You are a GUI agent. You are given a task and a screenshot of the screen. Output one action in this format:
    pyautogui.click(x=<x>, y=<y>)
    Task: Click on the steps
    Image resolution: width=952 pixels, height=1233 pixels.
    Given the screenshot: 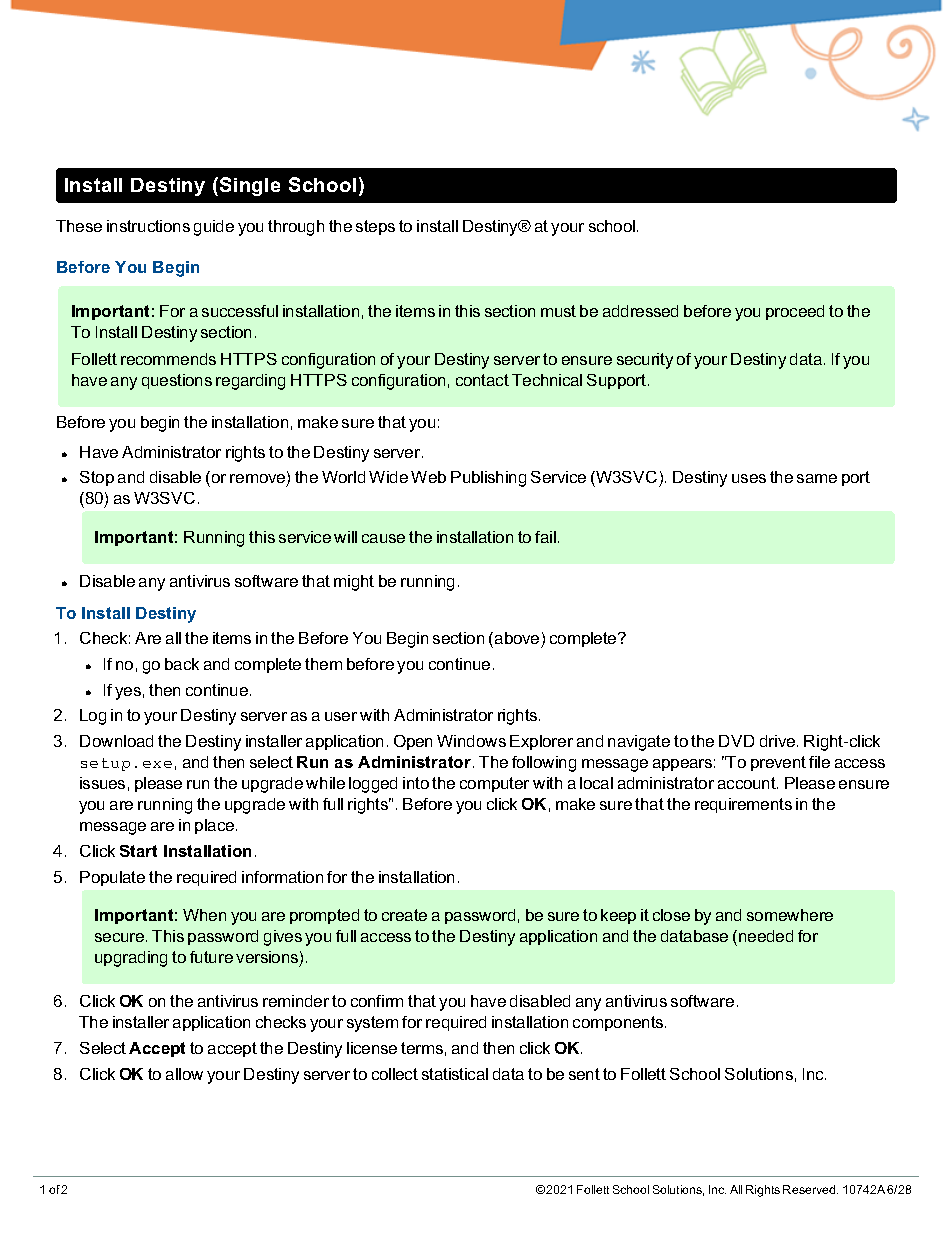 What is the action you would take?
    pyautogui.click(x=375, y=227)
